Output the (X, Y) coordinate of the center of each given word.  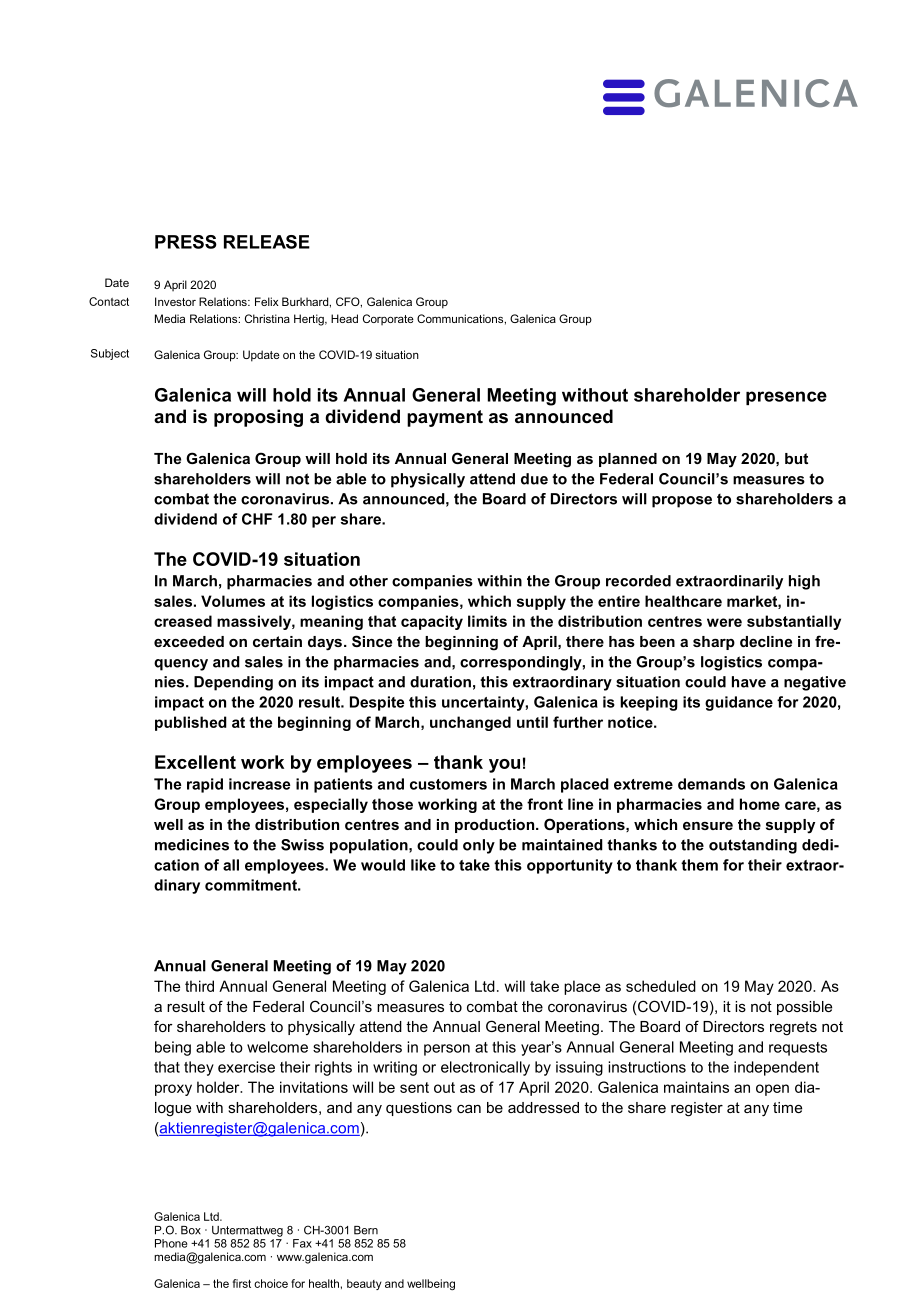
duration (440, 682)
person (447, 1050)
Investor (175, 301)
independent (776, 1068)
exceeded (189, 641)
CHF (257, 519)
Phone (171, 1243)
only (479, 846)
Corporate (388, 319)
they (199, 1068)
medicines (192, 845)
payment (445, 418)
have (749, 682)
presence (786, 398)
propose (682, 502)
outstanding (753, 846)
